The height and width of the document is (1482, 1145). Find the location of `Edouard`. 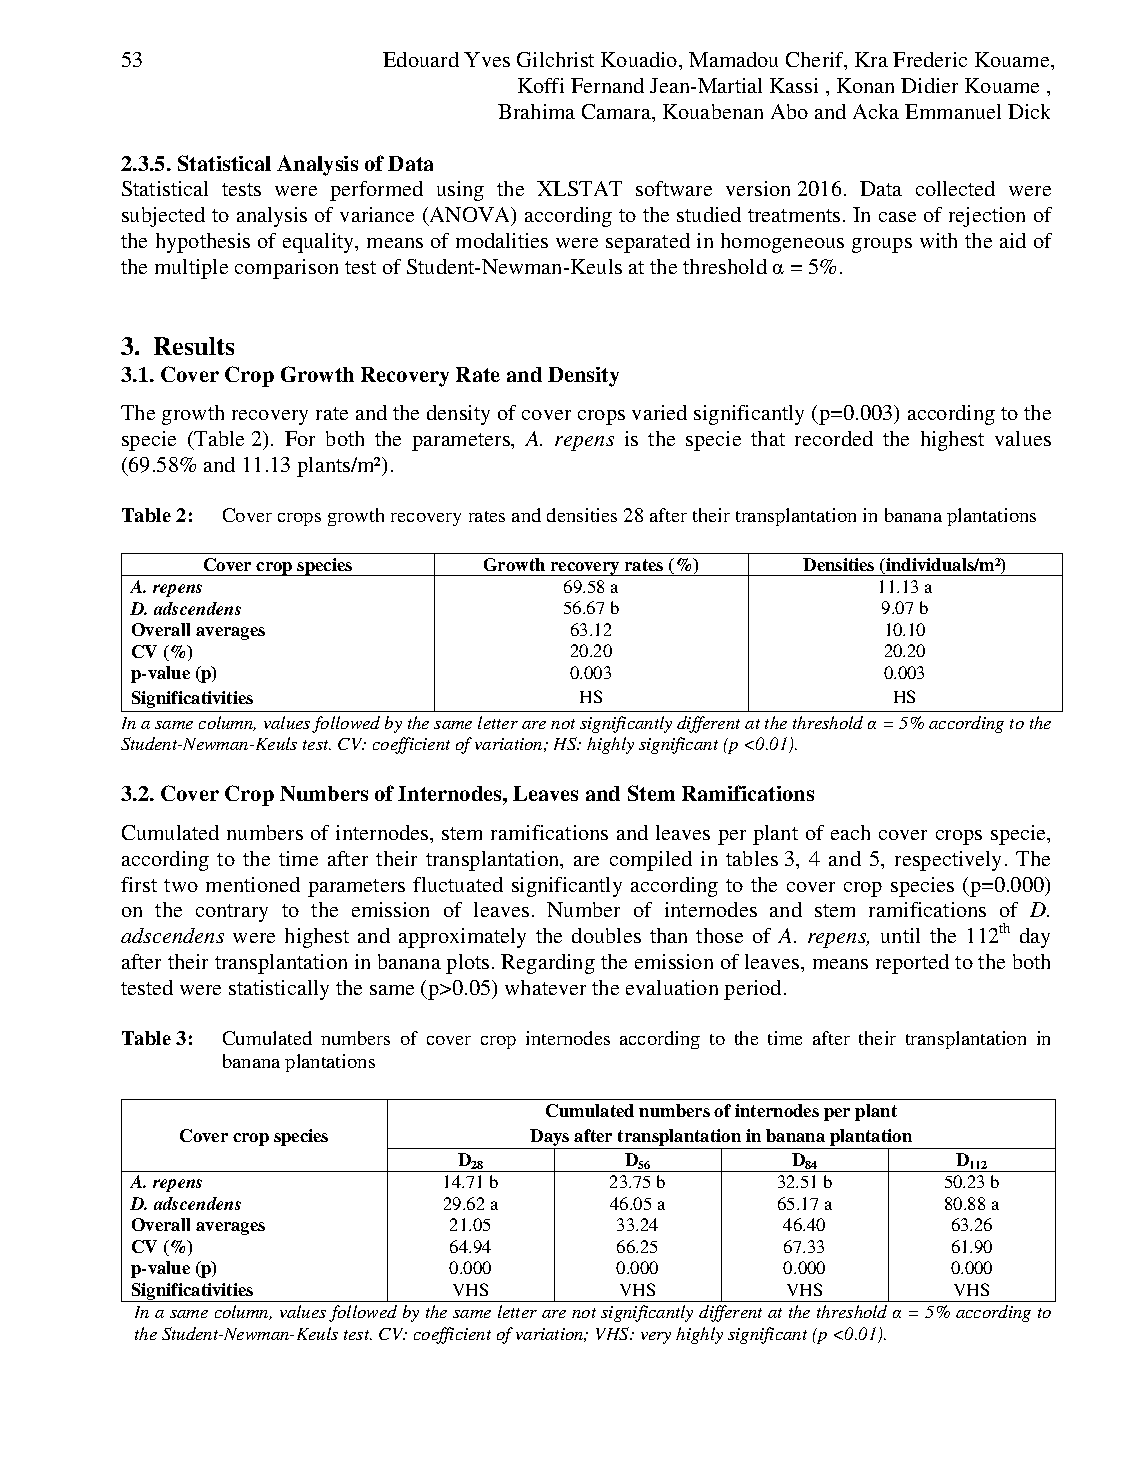

Edouard is located at coordinates (421, 59).
